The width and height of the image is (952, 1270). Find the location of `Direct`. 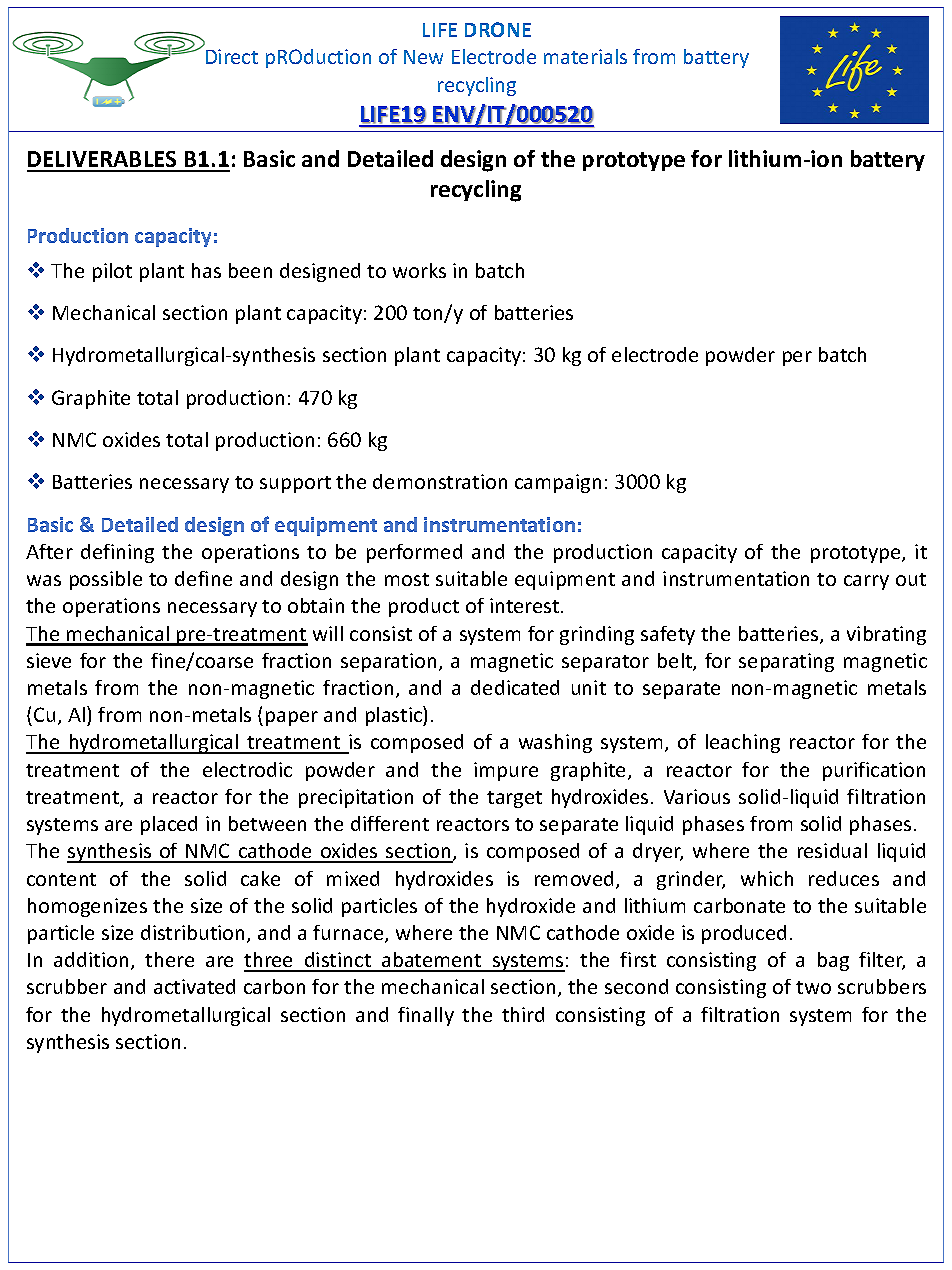

Direct is located at coordinates (232, 56).
